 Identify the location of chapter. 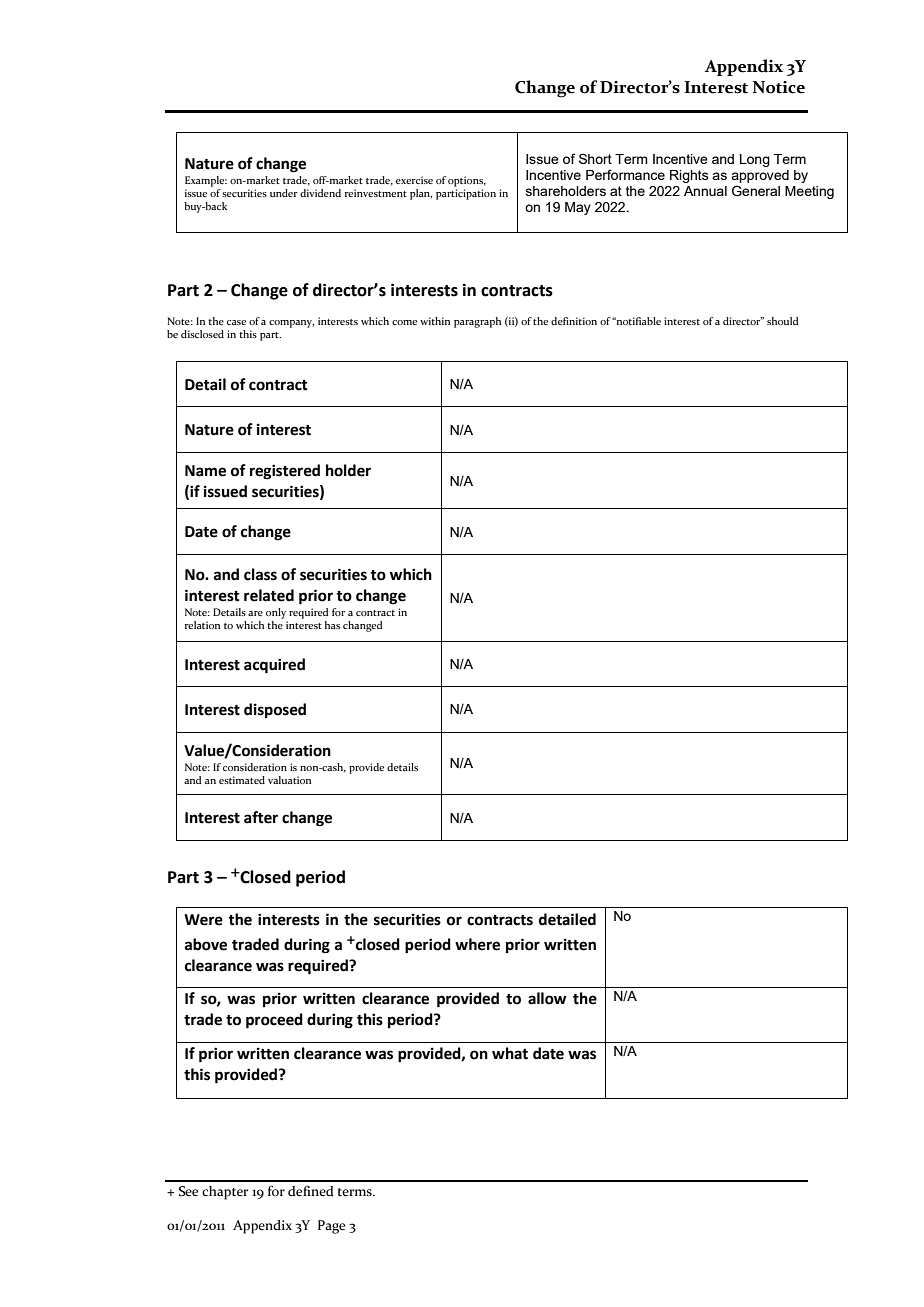
(225, 1193).
